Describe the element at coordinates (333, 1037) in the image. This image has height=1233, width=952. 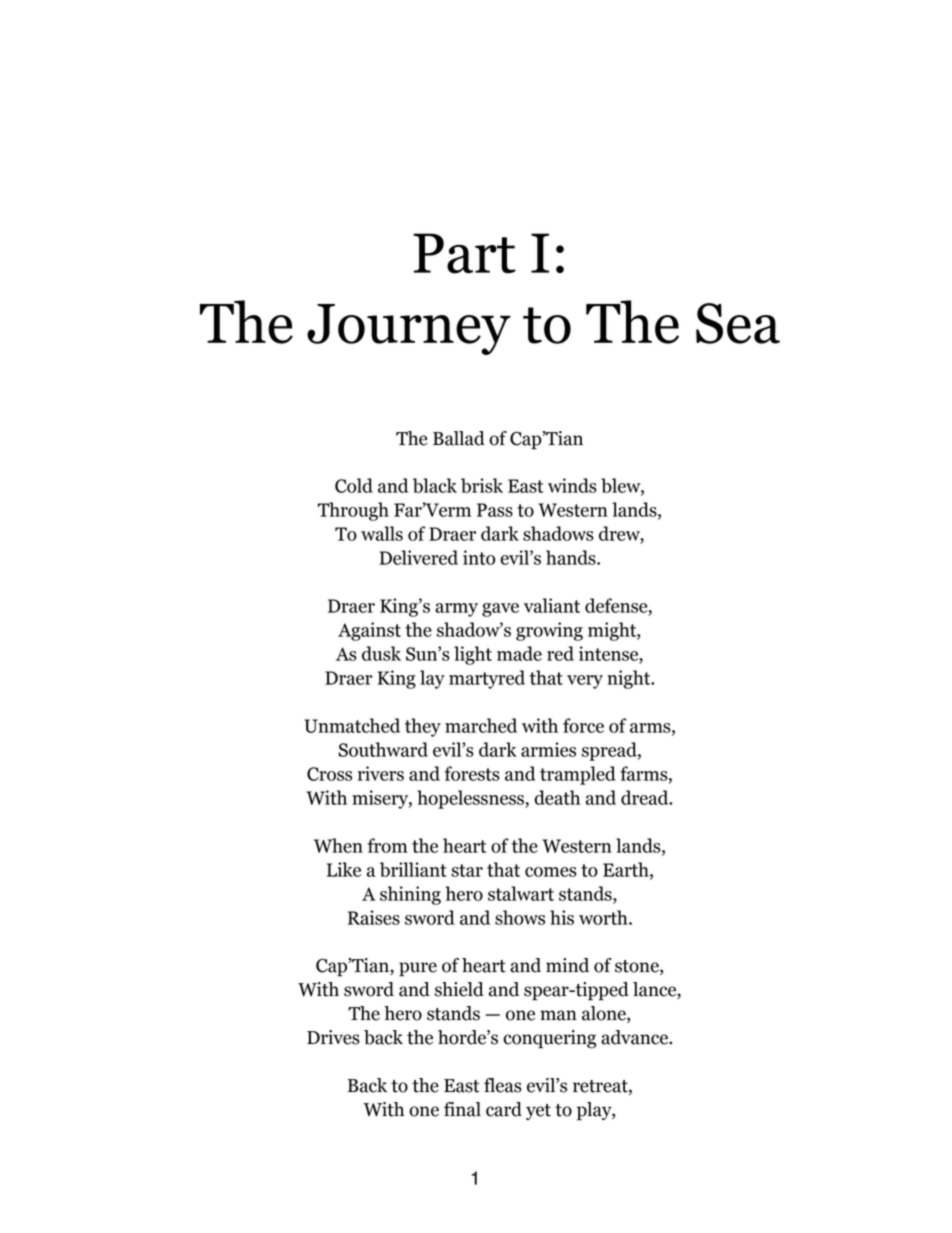
I see `Drives` at that location.
